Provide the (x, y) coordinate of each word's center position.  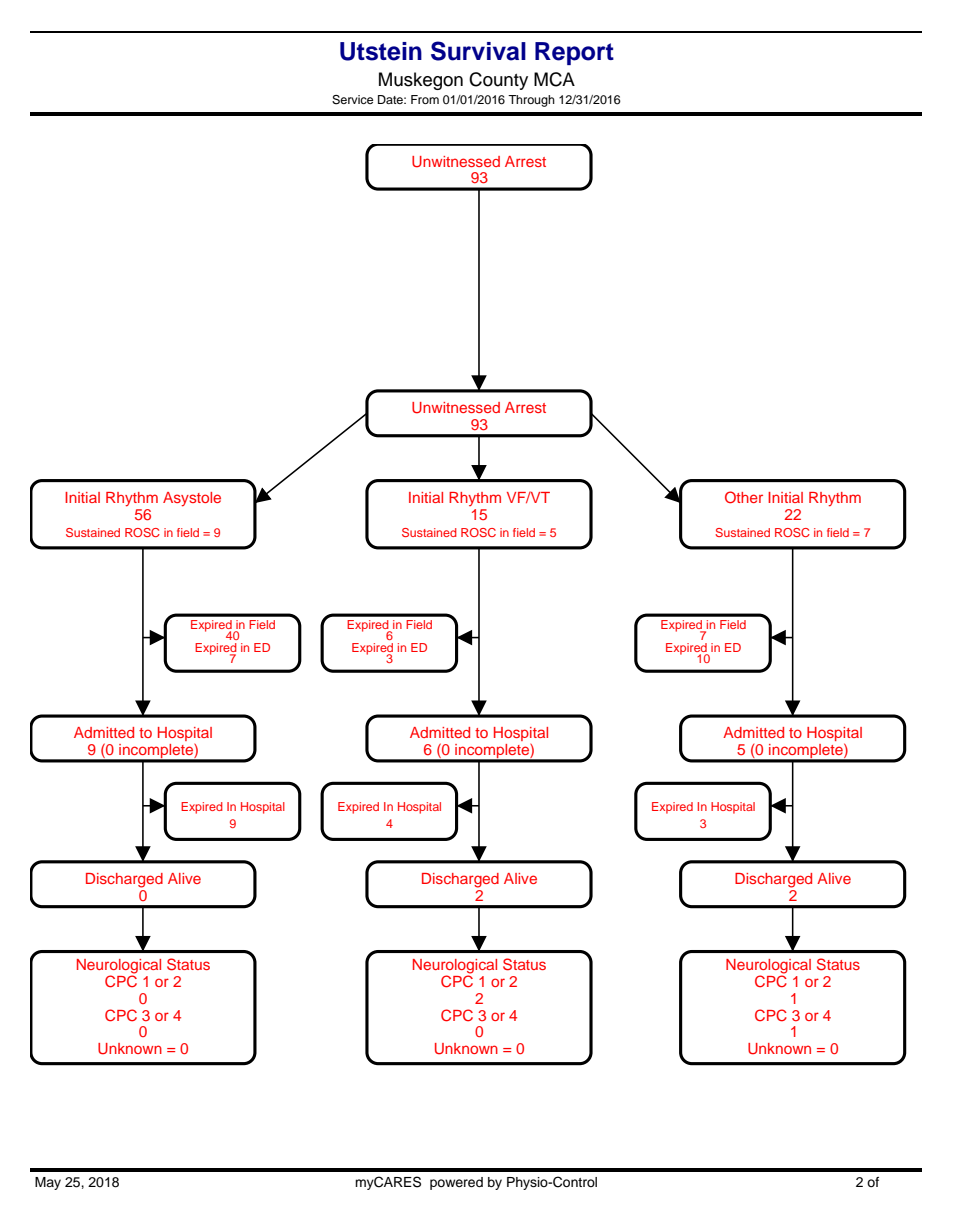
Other (744, 497)
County (498, 81)
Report (574, 53)
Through (531, 101)
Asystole (192, 499)
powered (456, 1183)
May (48, 1183)
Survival (478, 51)
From (425, 99)
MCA (554, 79)
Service (352, 100)
